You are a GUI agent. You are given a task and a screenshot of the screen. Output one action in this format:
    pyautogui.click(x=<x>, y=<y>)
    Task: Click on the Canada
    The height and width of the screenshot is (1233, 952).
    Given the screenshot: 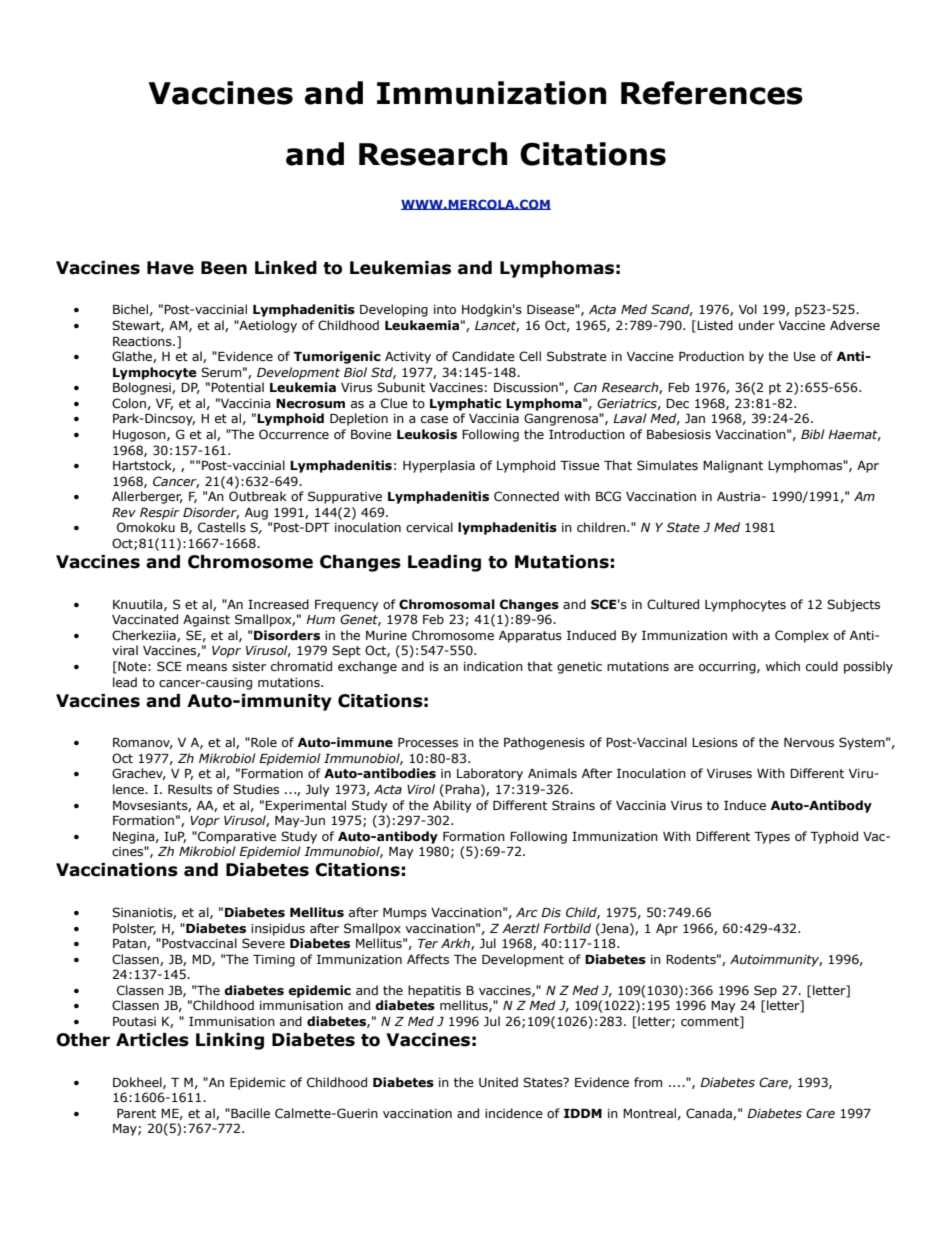 What is the action you would take?
    pyautogui.click(x=710, y=1114)
